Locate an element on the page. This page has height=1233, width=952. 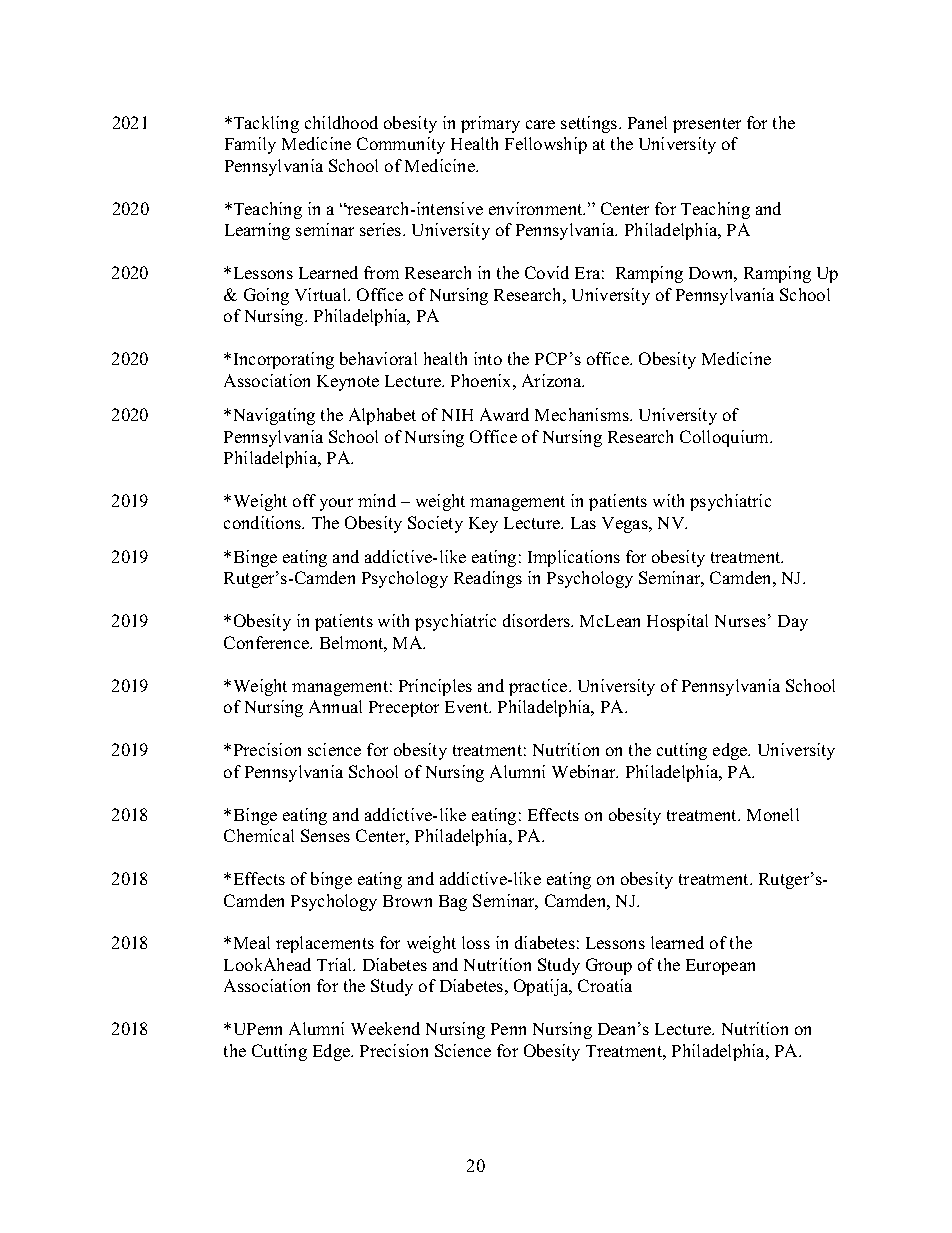
presenter is located at coordinates (707, 125).
